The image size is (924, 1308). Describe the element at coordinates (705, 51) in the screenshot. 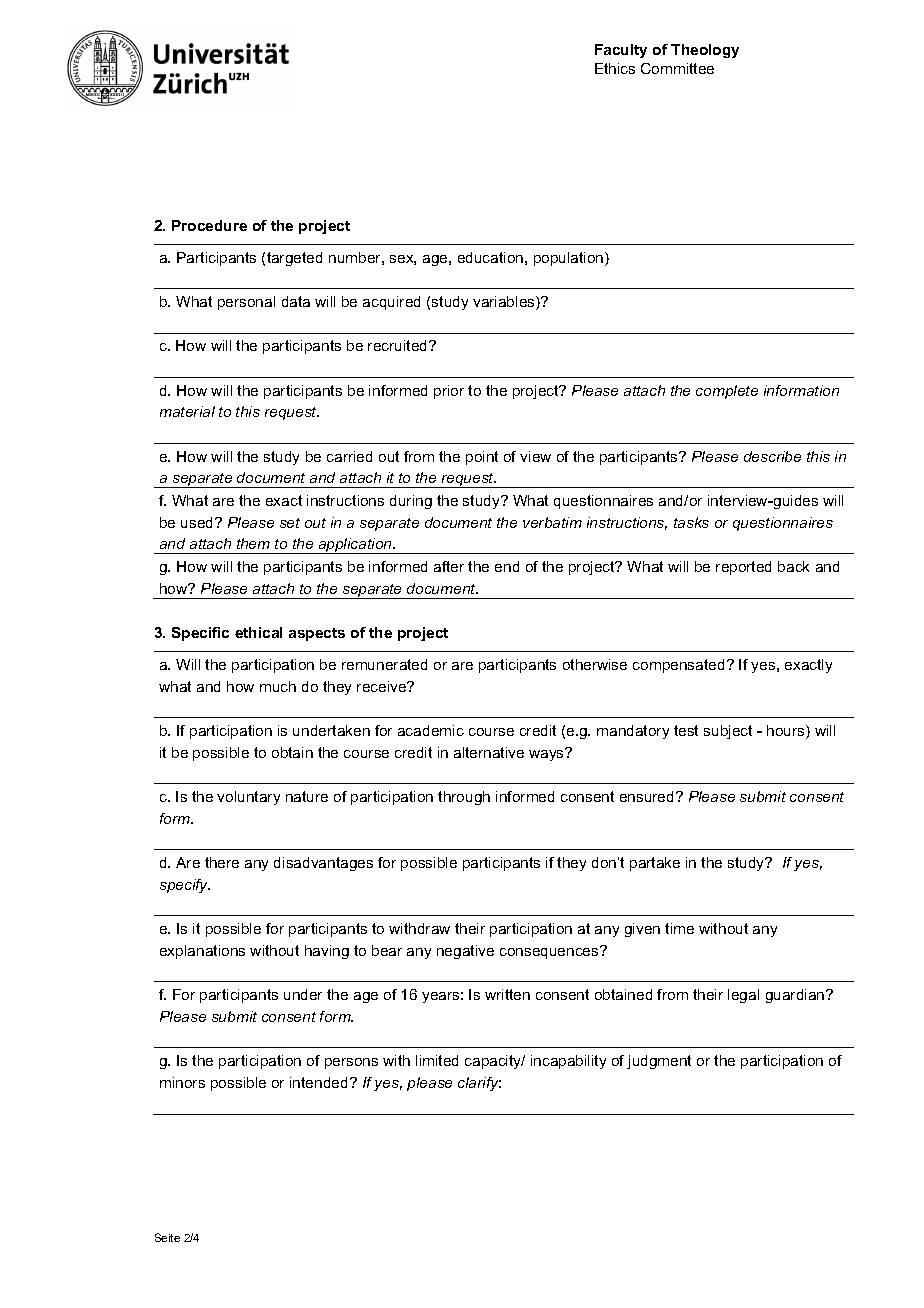

I see `Theology` at that location.
